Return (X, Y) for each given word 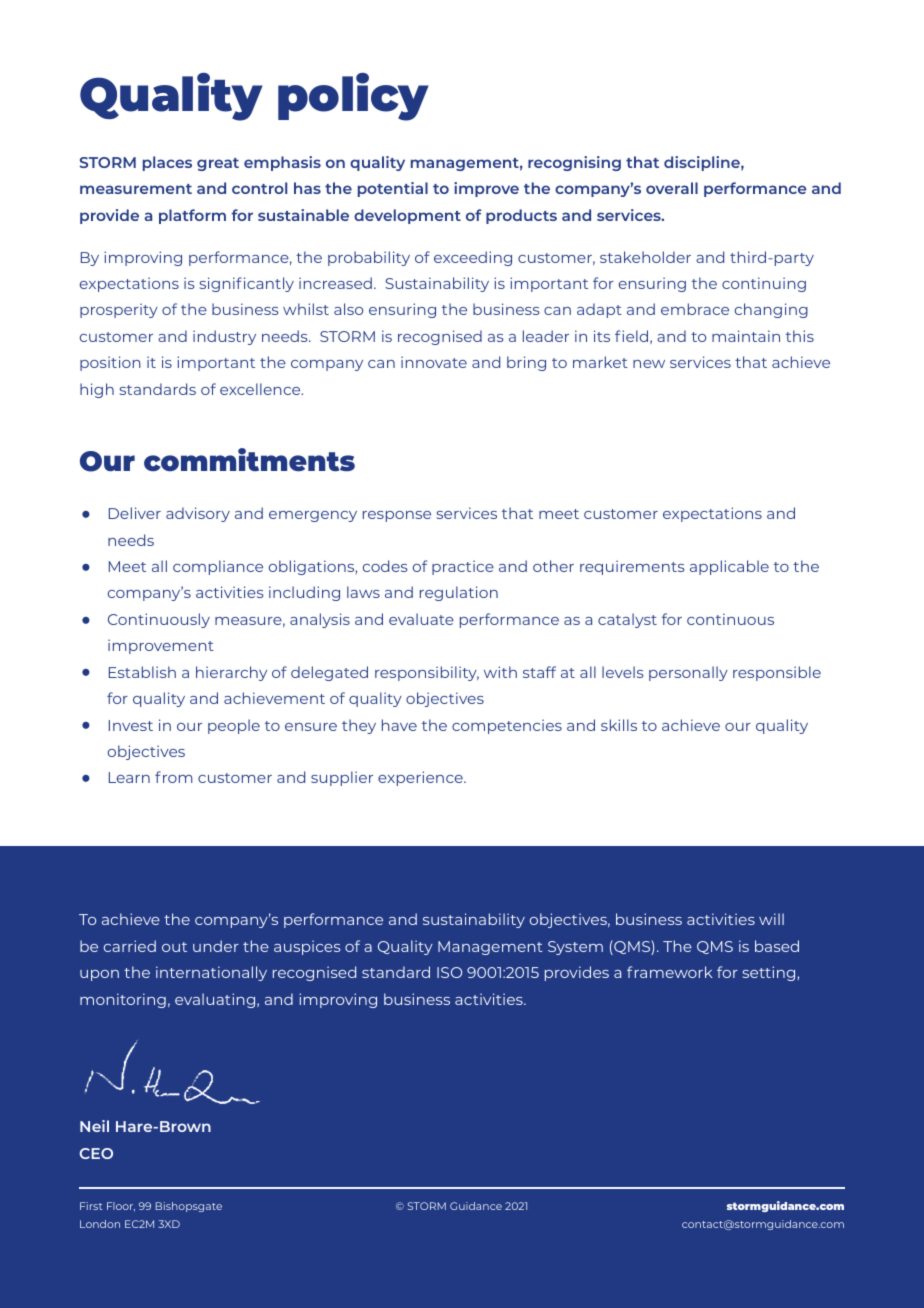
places (167, 163)
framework (670, 972)
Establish (142, 672)
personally (688, 673)
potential (393, 189)
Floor (121, 1207)
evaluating (216, 1000)
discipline (703, 163)
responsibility (427, 673)
